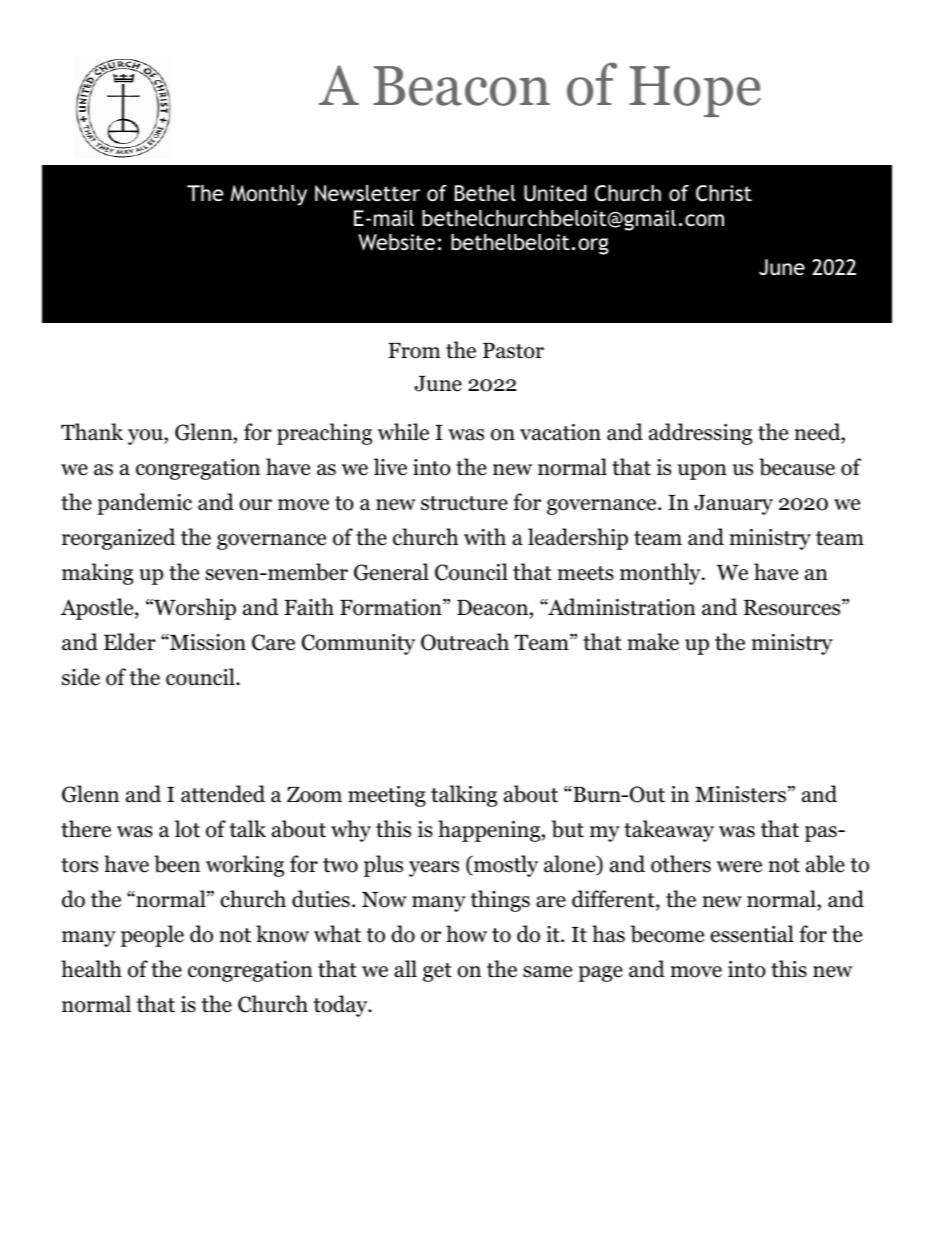 The width and height of the document is (952, 1233). Describe the element at coordinates (695, 91) in the document. I see `Hope` at that location.
